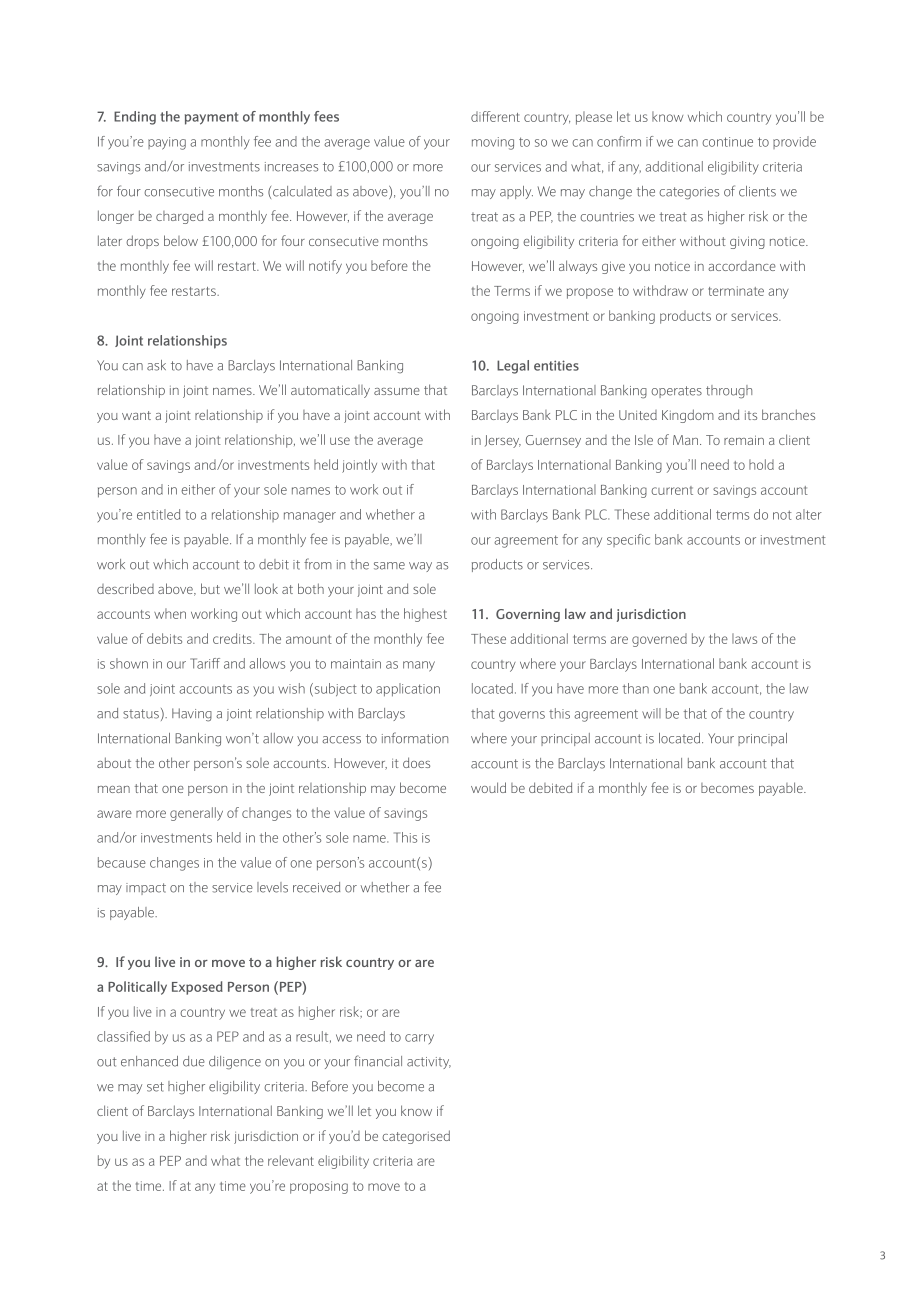  I want to click on categorised, so click(416, 1137).
